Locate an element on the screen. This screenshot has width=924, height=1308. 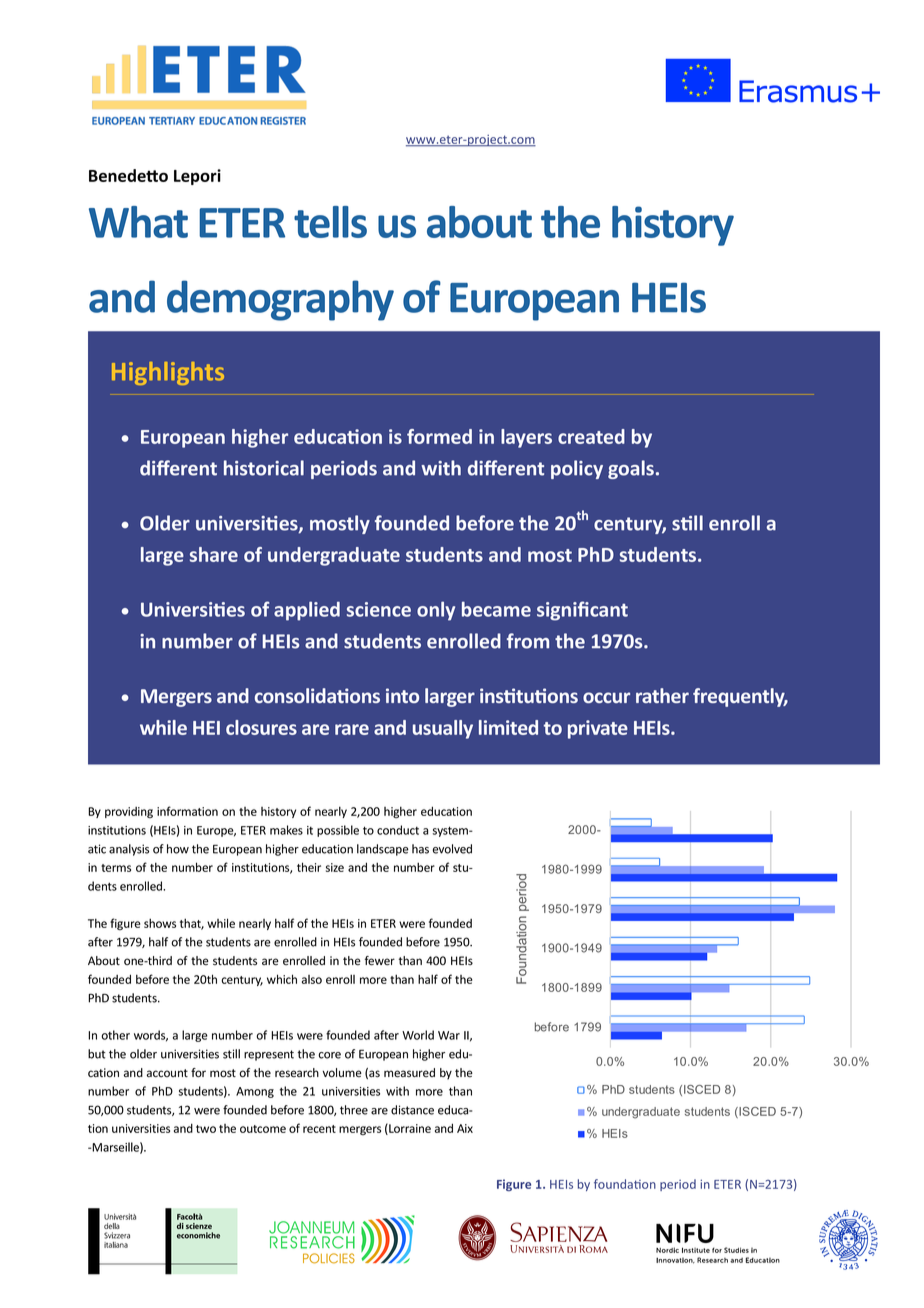
three is located at coordinates (354, 1110).
